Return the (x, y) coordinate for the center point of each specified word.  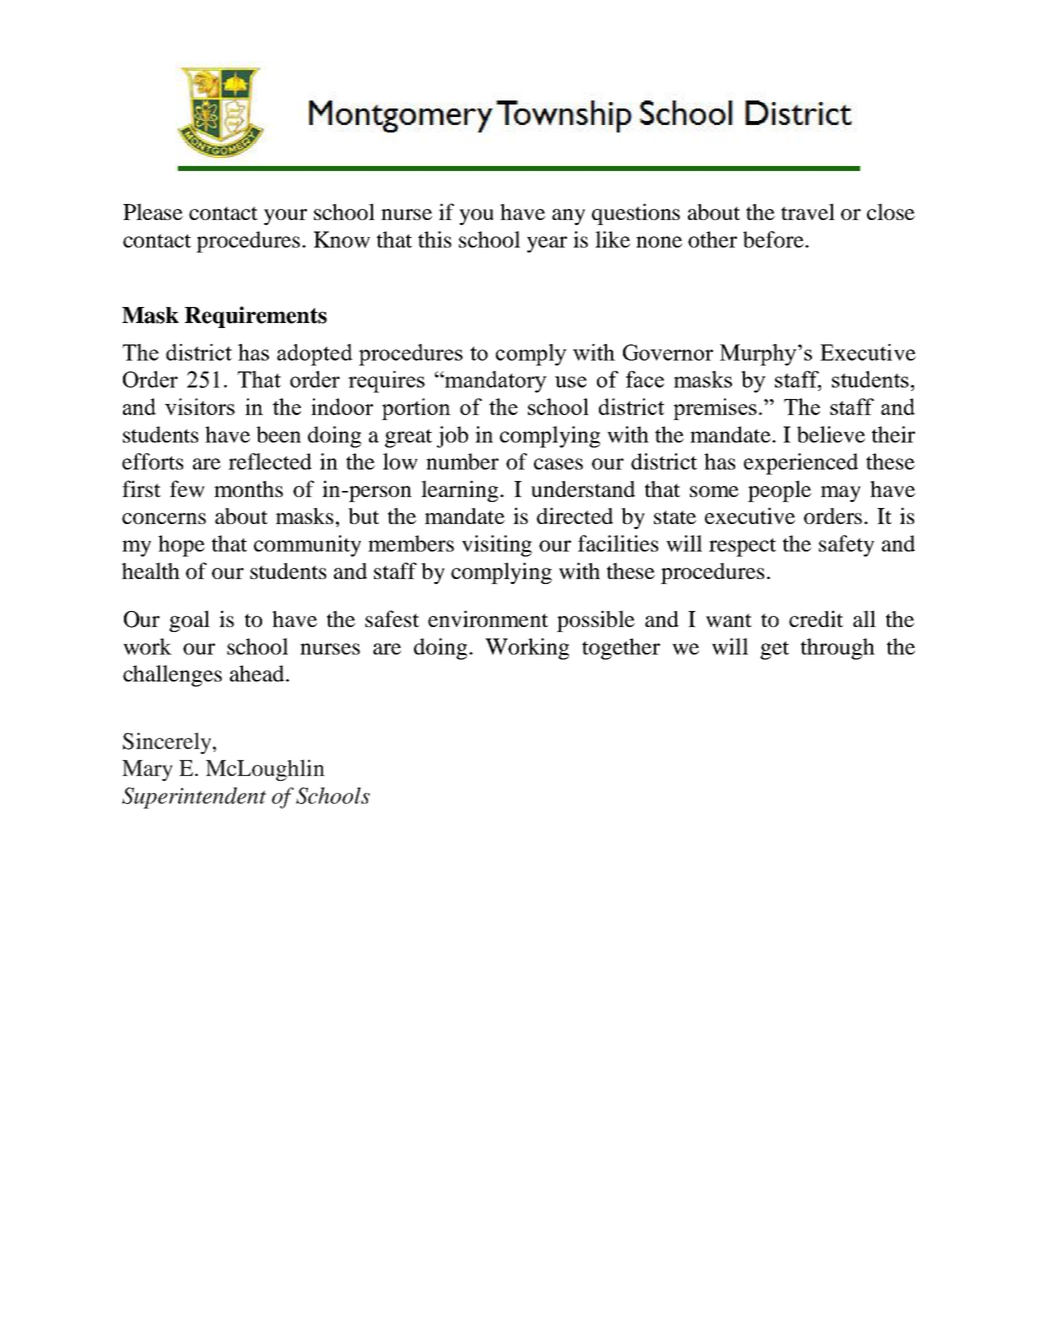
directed (575, 515)
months (248, 489)
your (285, 217)
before (774, 239)
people (779, 491)
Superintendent (194, 798)
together (621, 649)
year (547, 244)
